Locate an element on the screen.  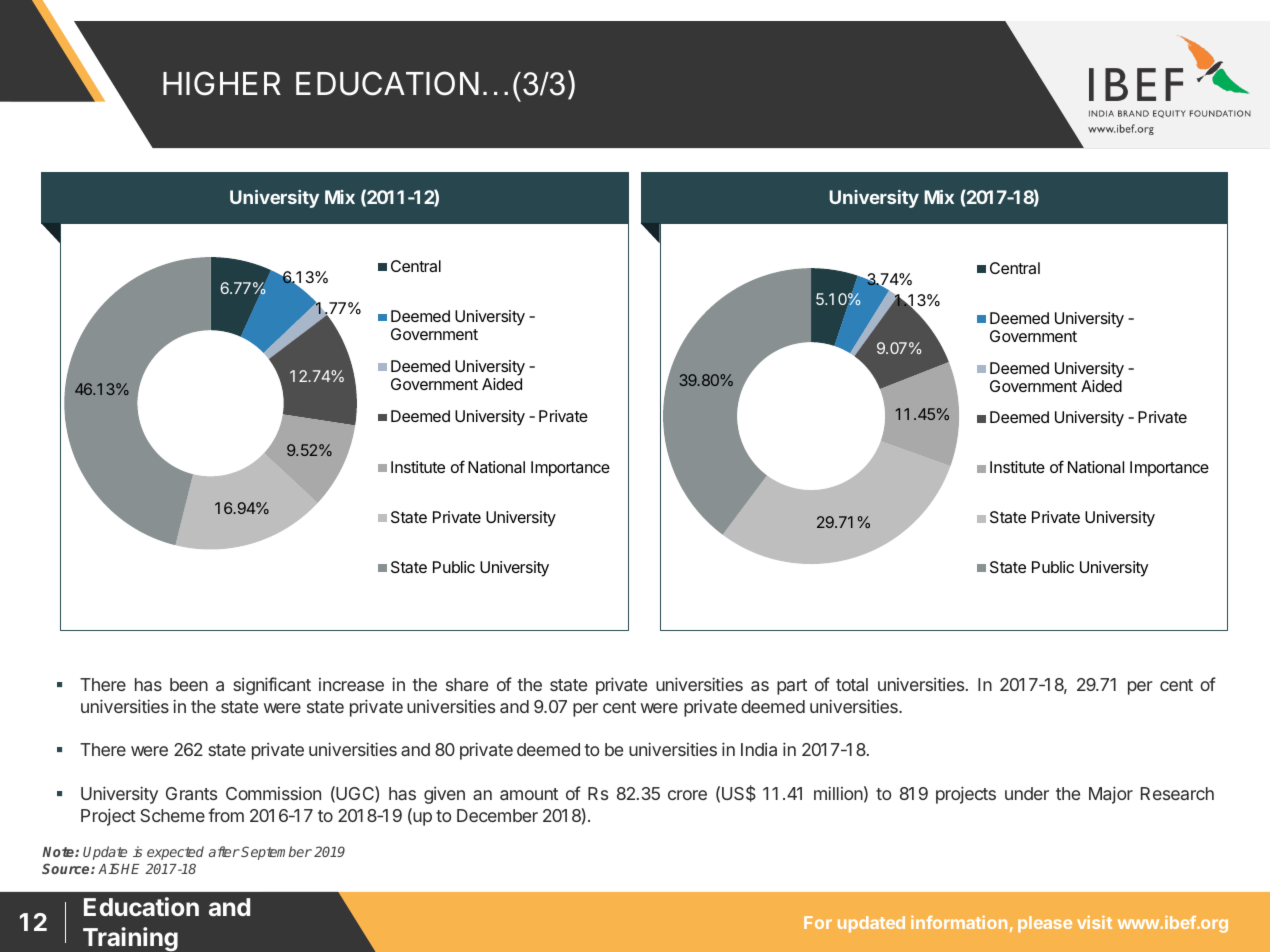
India is located at coordinates (759, 749).
